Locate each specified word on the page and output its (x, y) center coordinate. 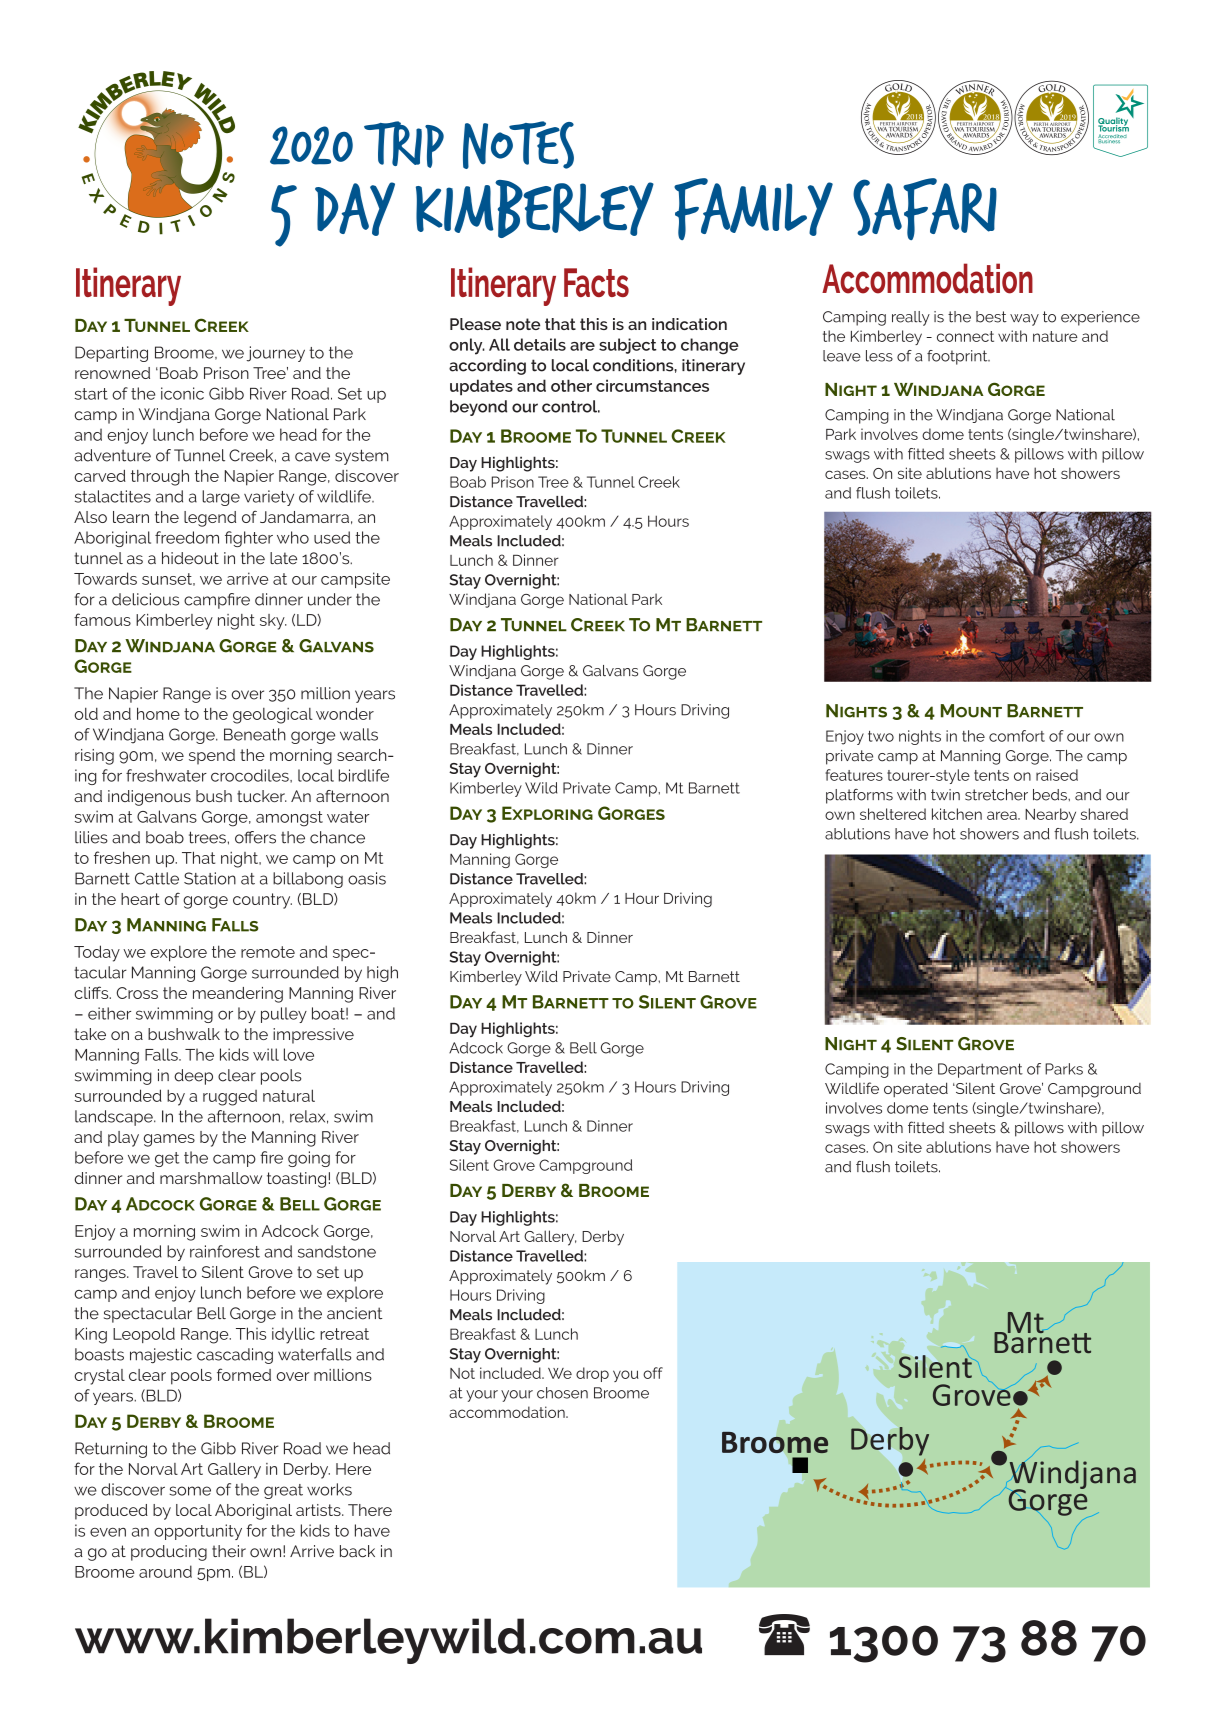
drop (592, 1374)
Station (210, 878)
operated (916, 1089)
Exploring (547, 813)
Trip (404, 144)
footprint (958, 357)
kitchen (957, 814)
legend (210, 519)
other (571, 385)
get (167, 1159)
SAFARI (925, 209)
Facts (596, 282)
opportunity (198, 1532)
